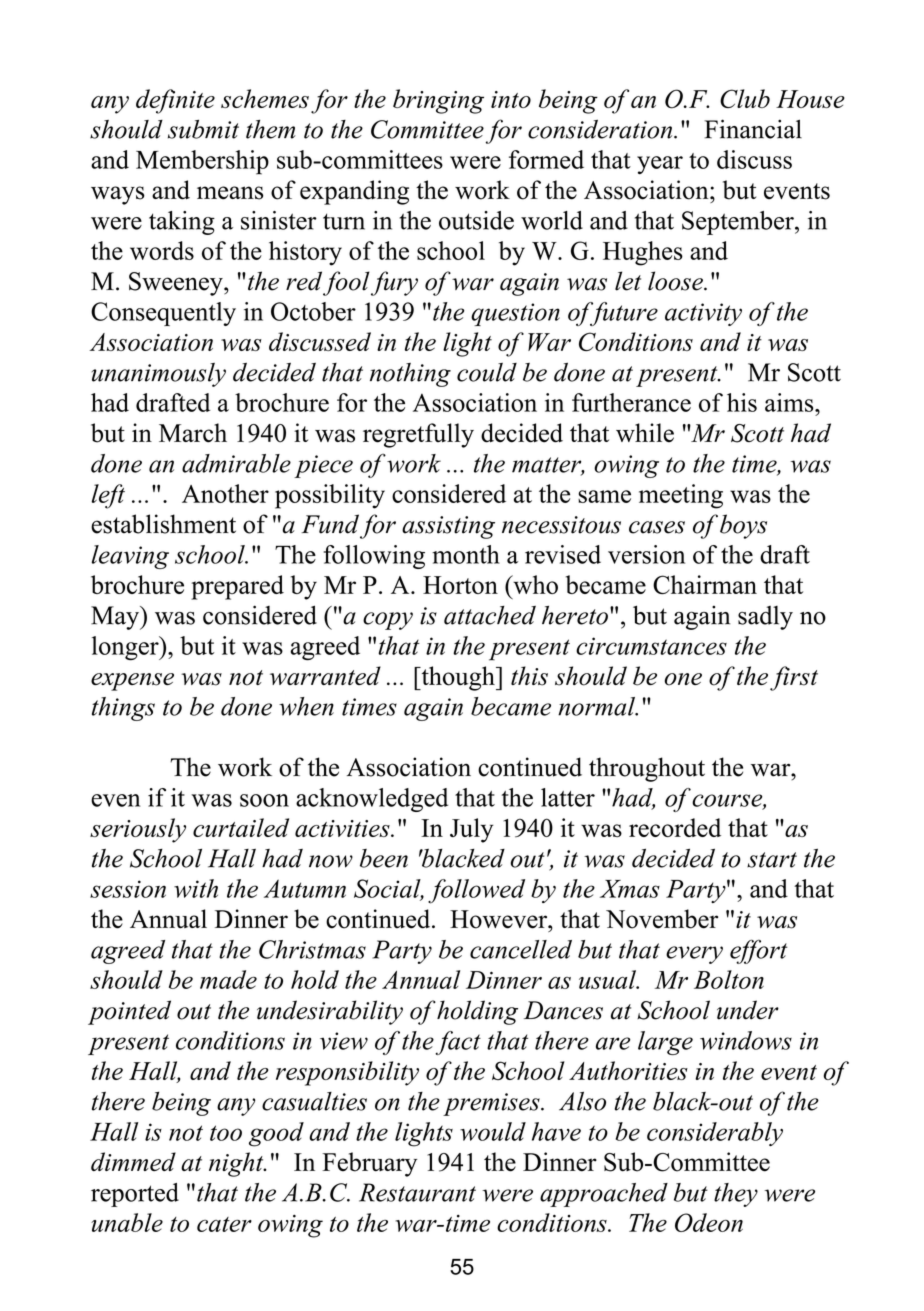 The image size is (924, 1311). What do you see at coordinates (758, 951) in the image?
I see `effort` at bounding box center [758, 951].
